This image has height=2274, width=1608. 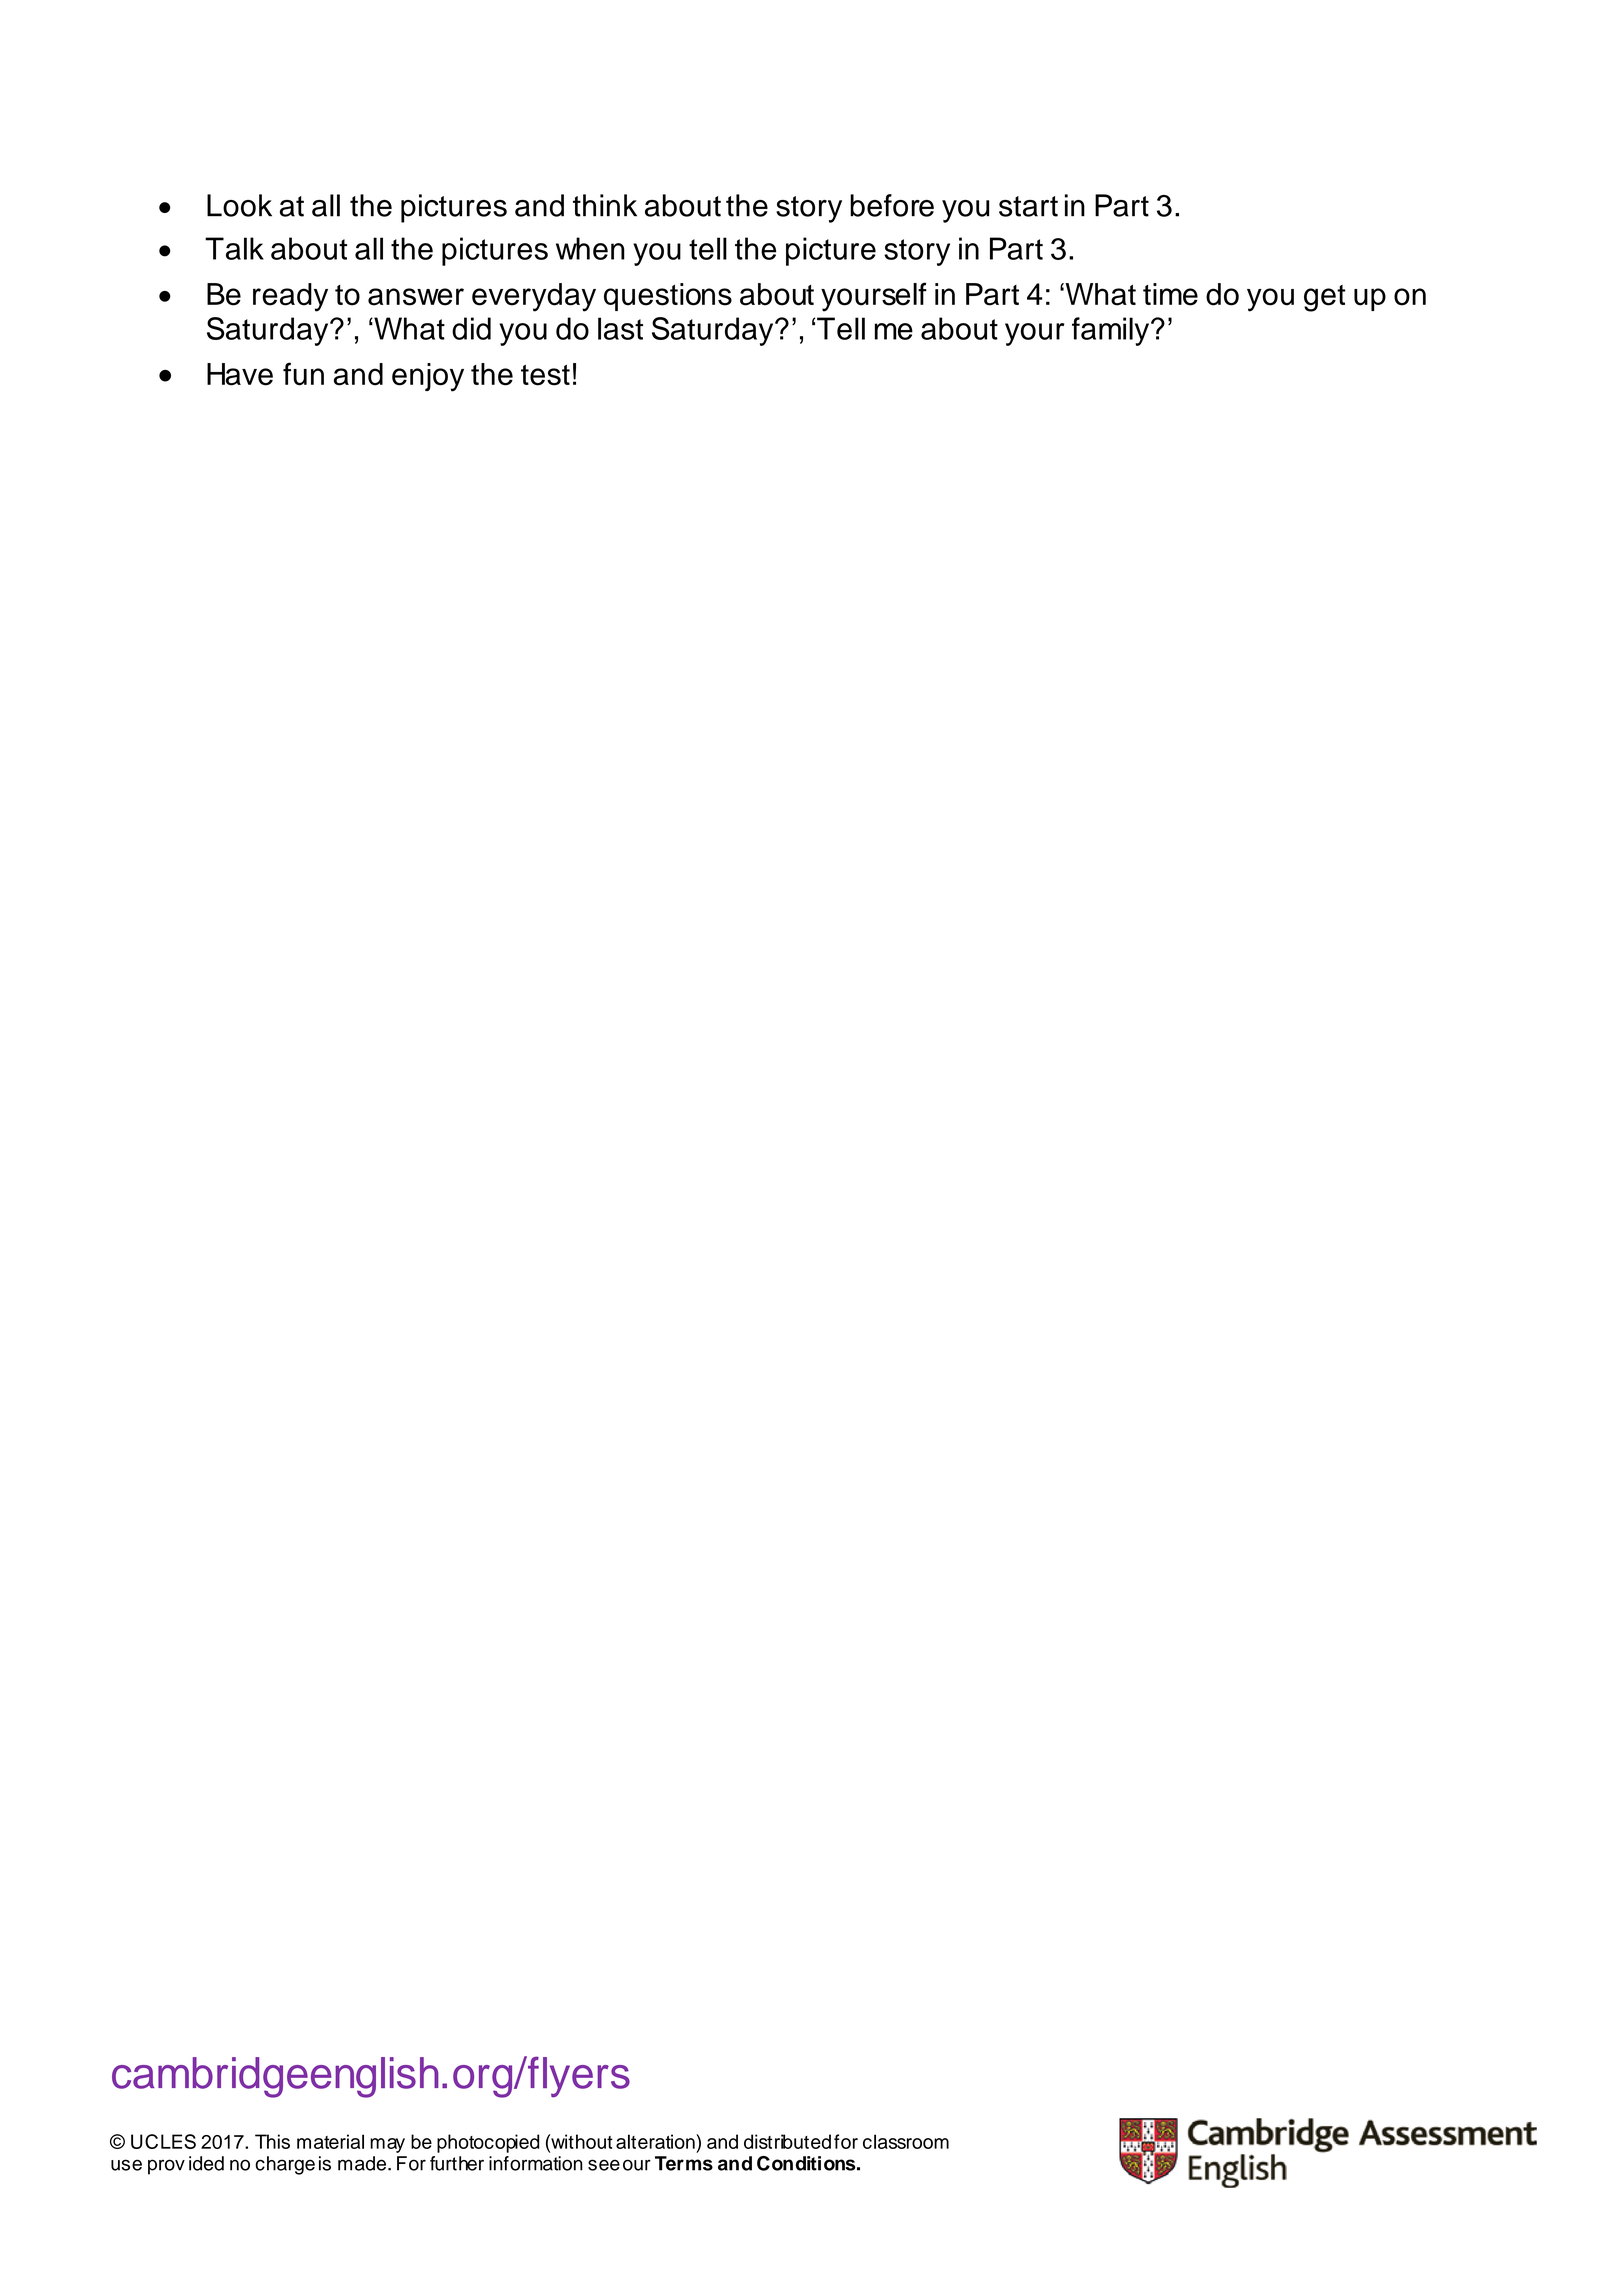 I want to click on questions, so click(x=668, y=297).
